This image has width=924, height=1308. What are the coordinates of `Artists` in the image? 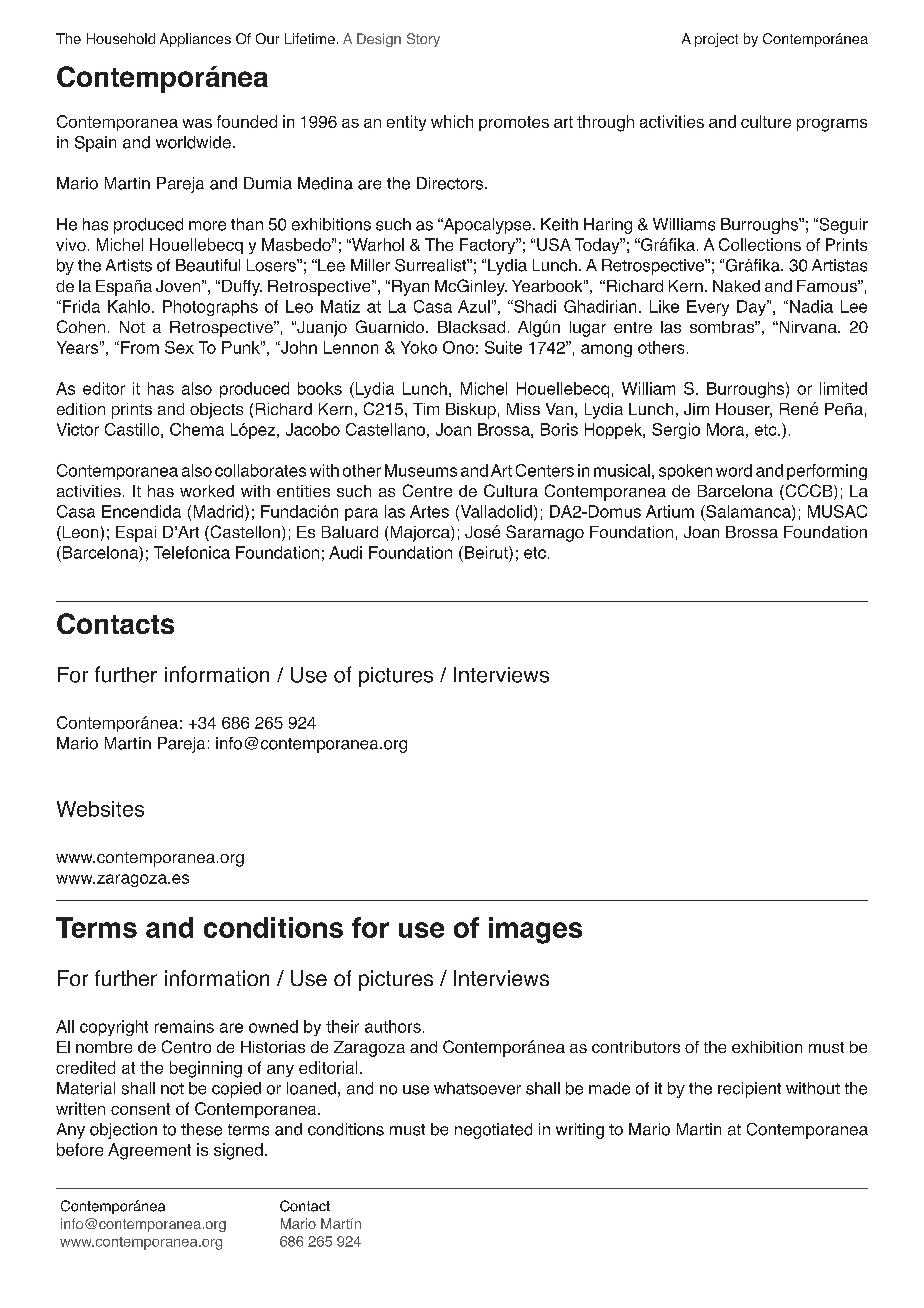 It's located at (129, 265).
